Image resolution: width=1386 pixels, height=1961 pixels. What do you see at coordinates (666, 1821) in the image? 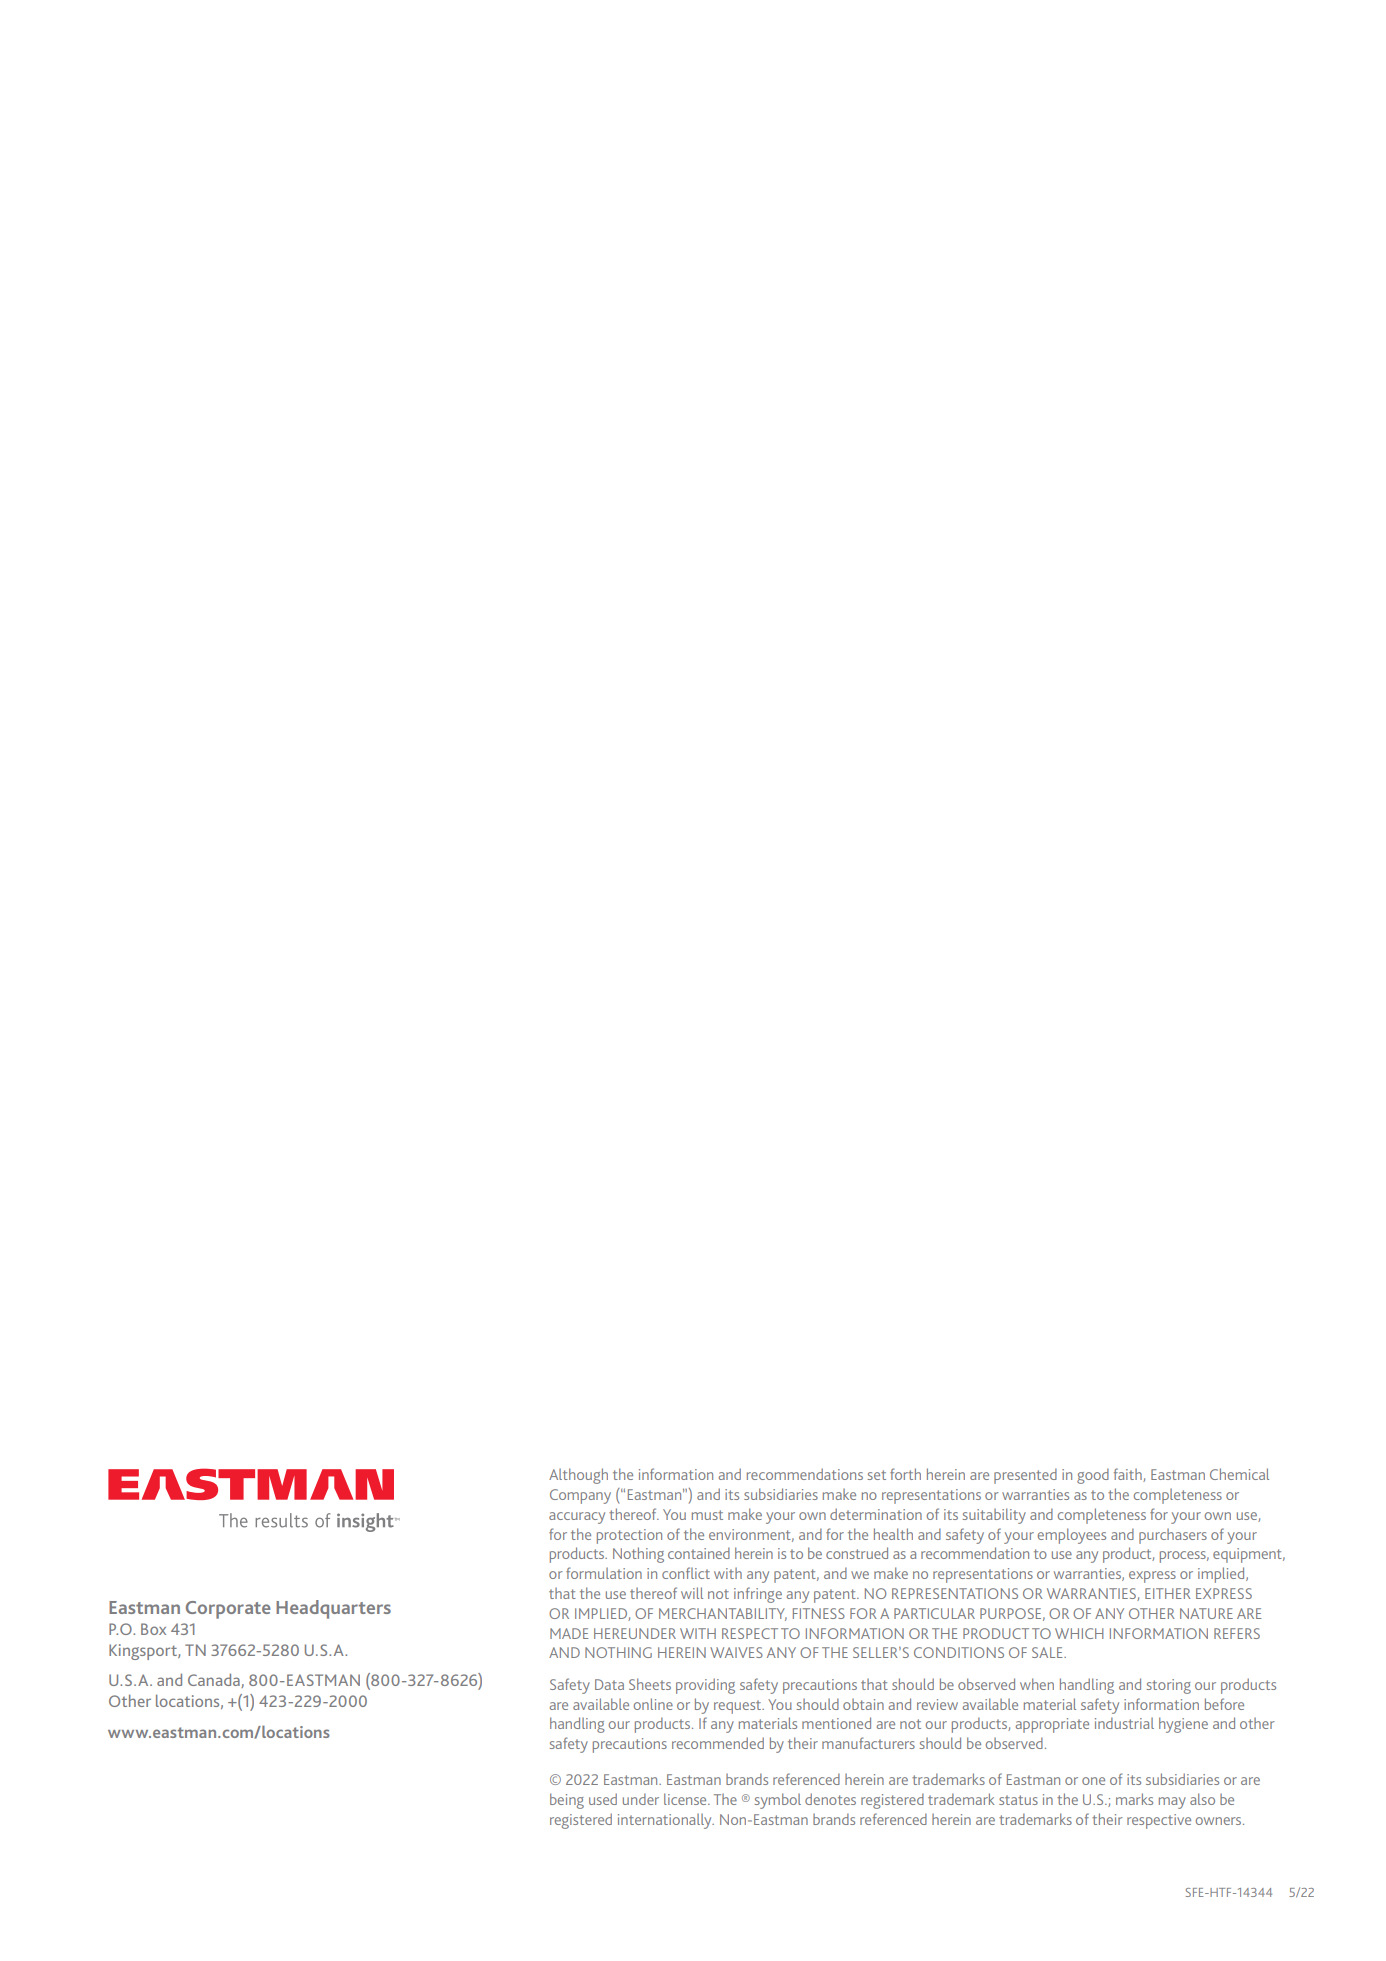
I see `internationally` at bounding box center [666, 1821].
